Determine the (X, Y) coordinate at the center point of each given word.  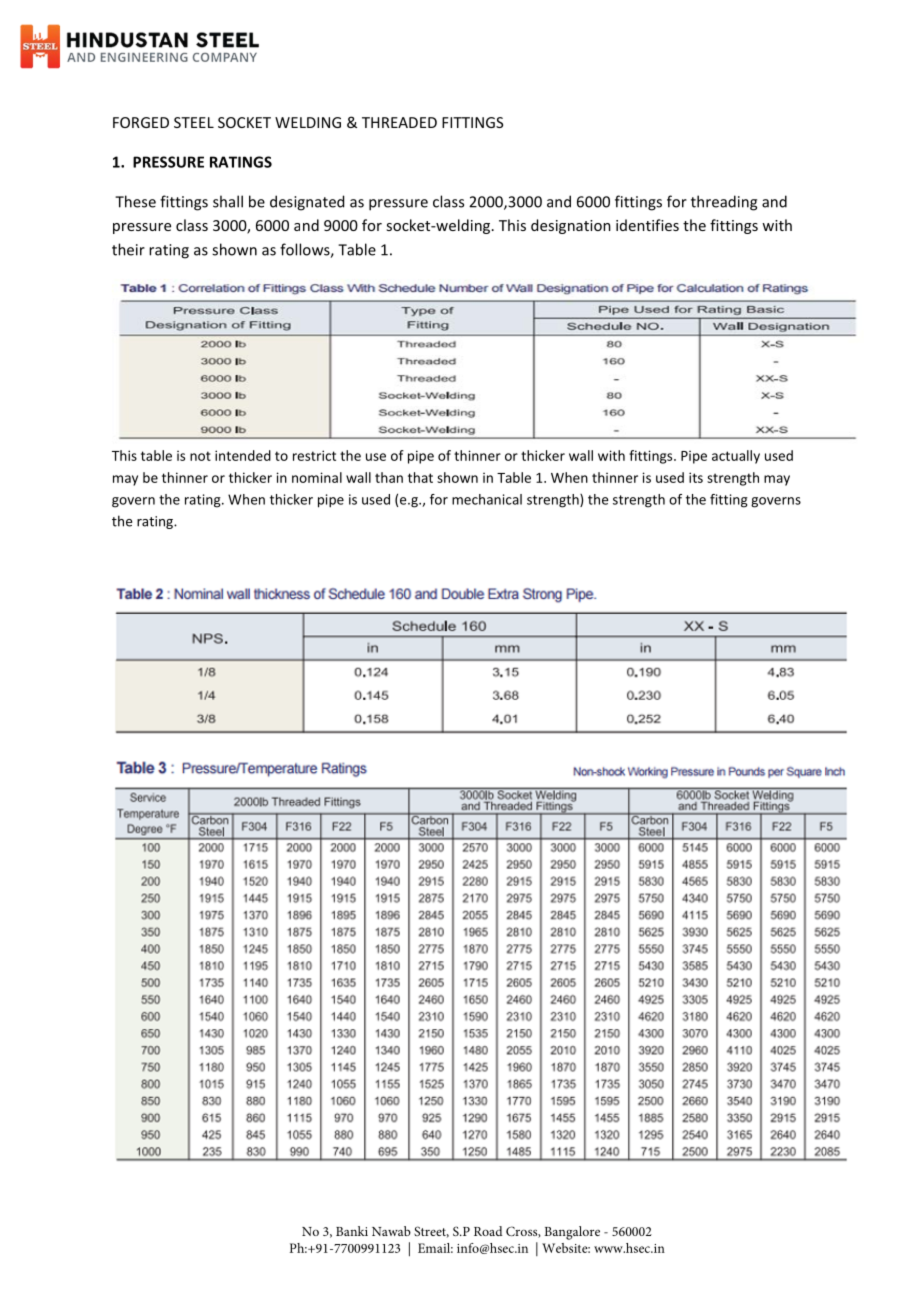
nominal (317, 477)
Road (488, 1231)
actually (736, 457)
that (420, 477)
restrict (314, 455)
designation (571, 226)
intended (243, 455)
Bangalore (572, 1233)
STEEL (194, 122)
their (128, 249)
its (696, 477)
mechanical (487, 499)
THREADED (399, 122)
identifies (647, 225)
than (389, 477)
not (200, 456)
